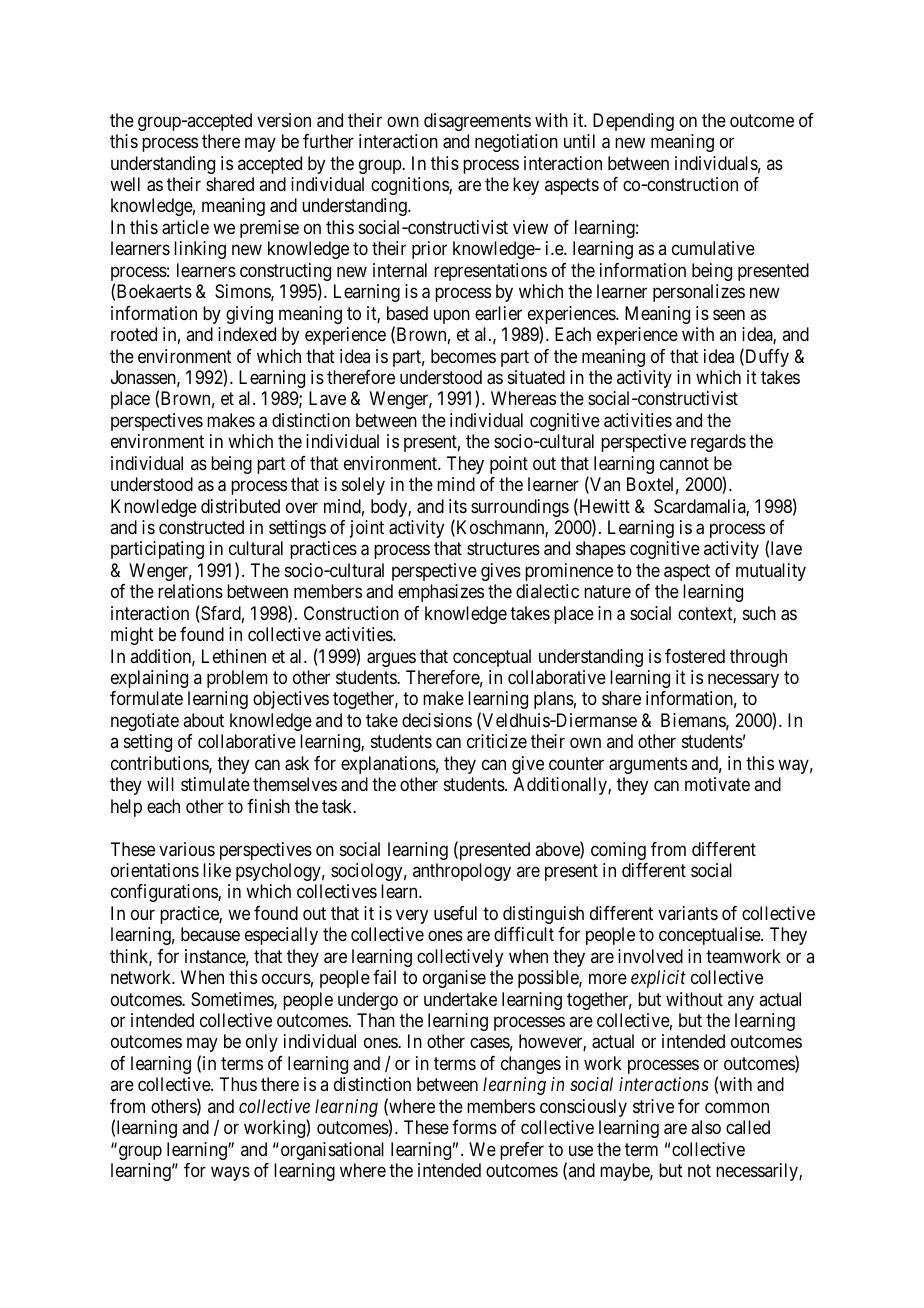 Image resolution: width=924 pixels, height=1308 pixels. I want to click on argues, so click(391, 659).
